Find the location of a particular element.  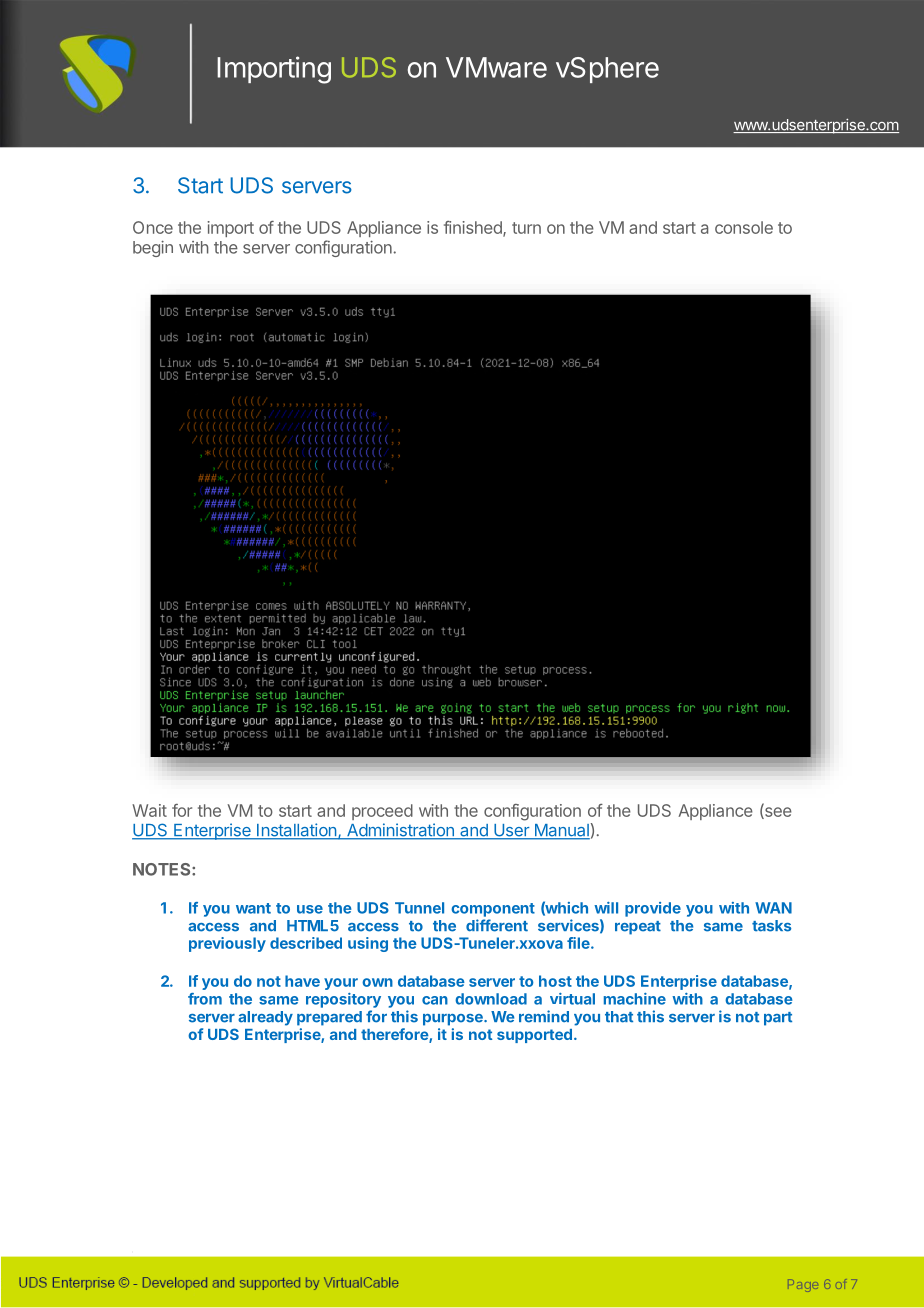

previously is located at coordinates (227, 944).
